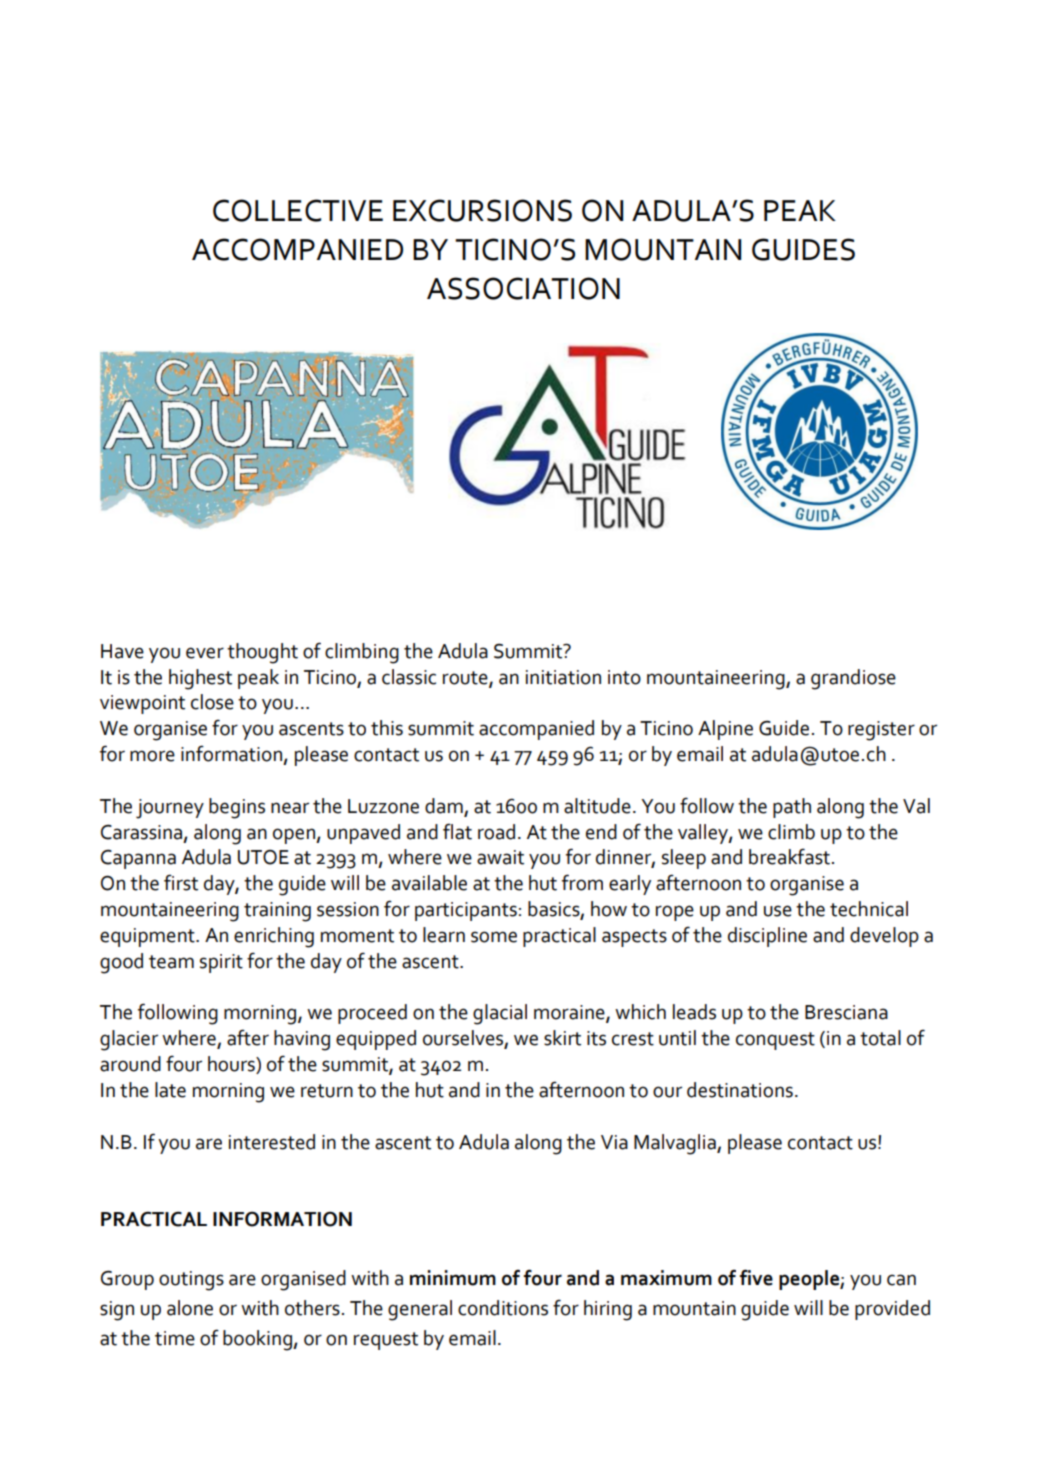 Image resolution: width=1049 pixels, height=1484 pixels. What do you see at coordinates (503, 1308) in the document?
I see `conditions` at bounding box center [503, 1308].
